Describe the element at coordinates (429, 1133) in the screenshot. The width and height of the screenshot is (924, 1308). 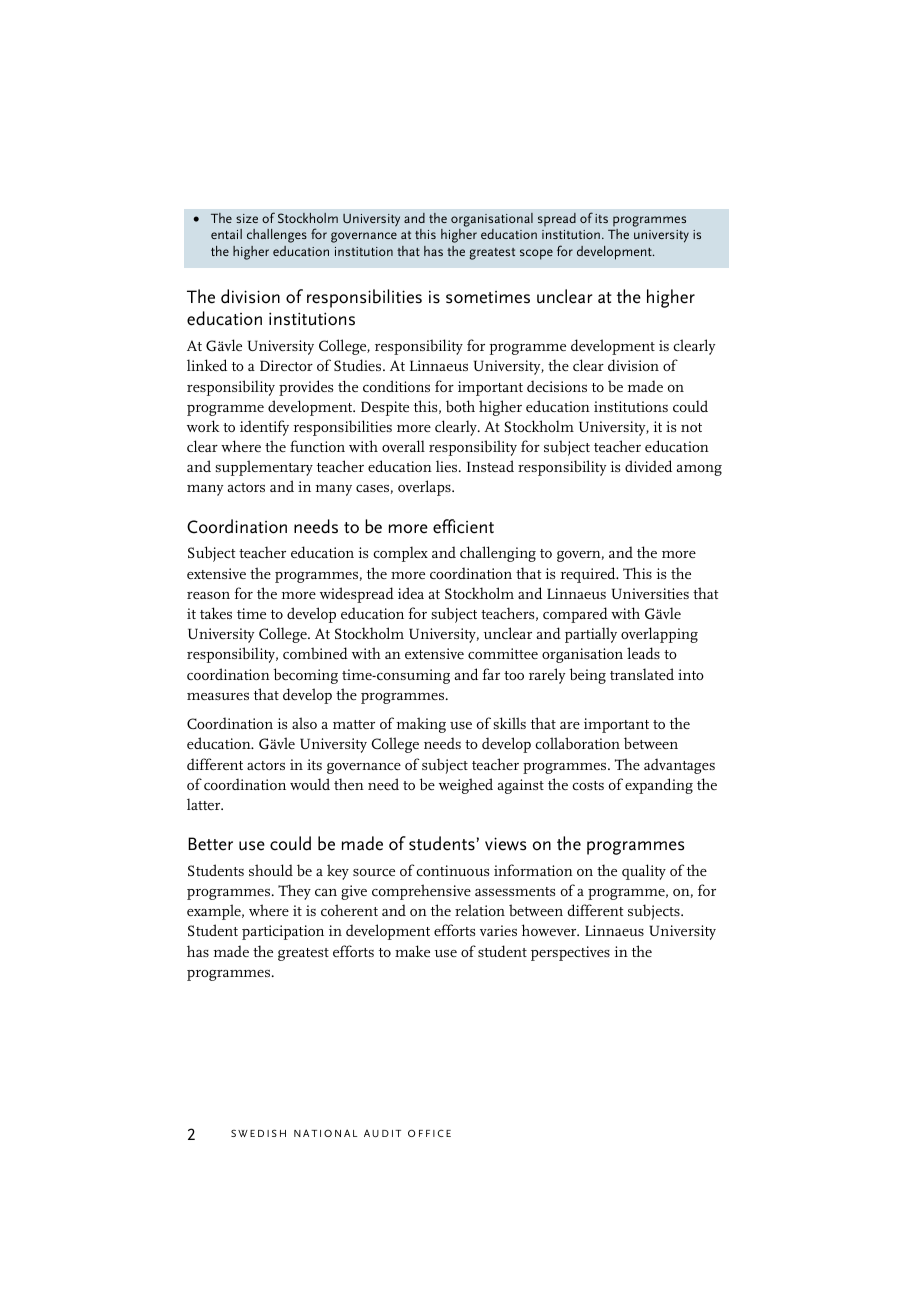
I see `OFFICE` at that location.
